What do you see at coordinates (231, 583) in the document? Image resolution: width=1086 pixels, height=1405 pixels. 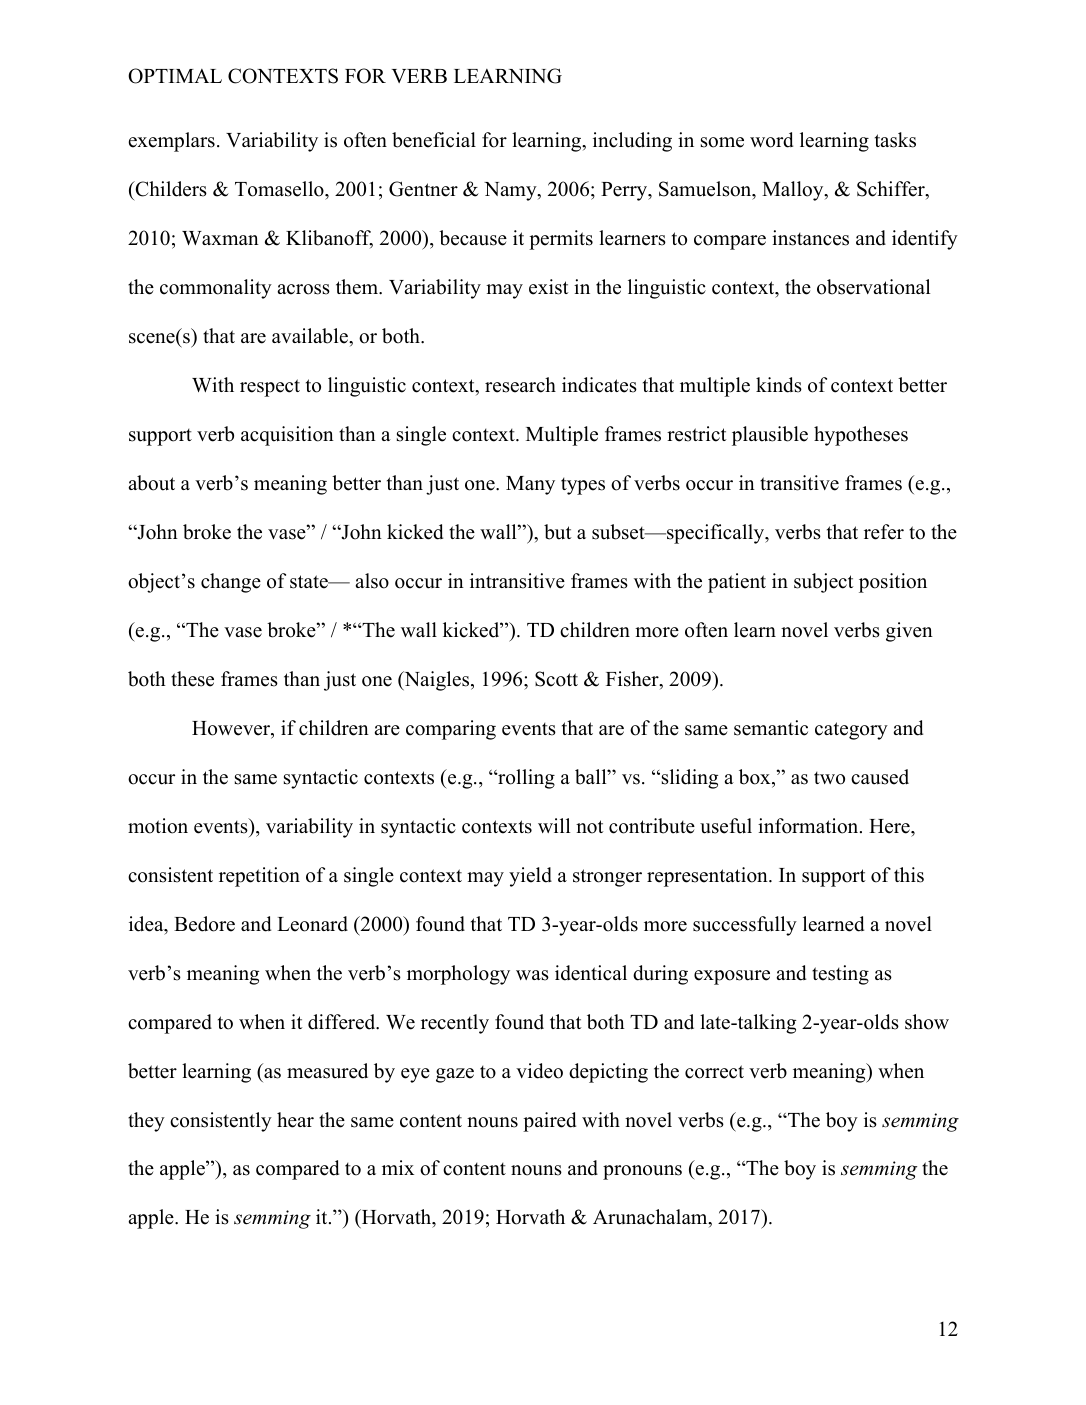 I see `change` at bounding box center [231, 583].
